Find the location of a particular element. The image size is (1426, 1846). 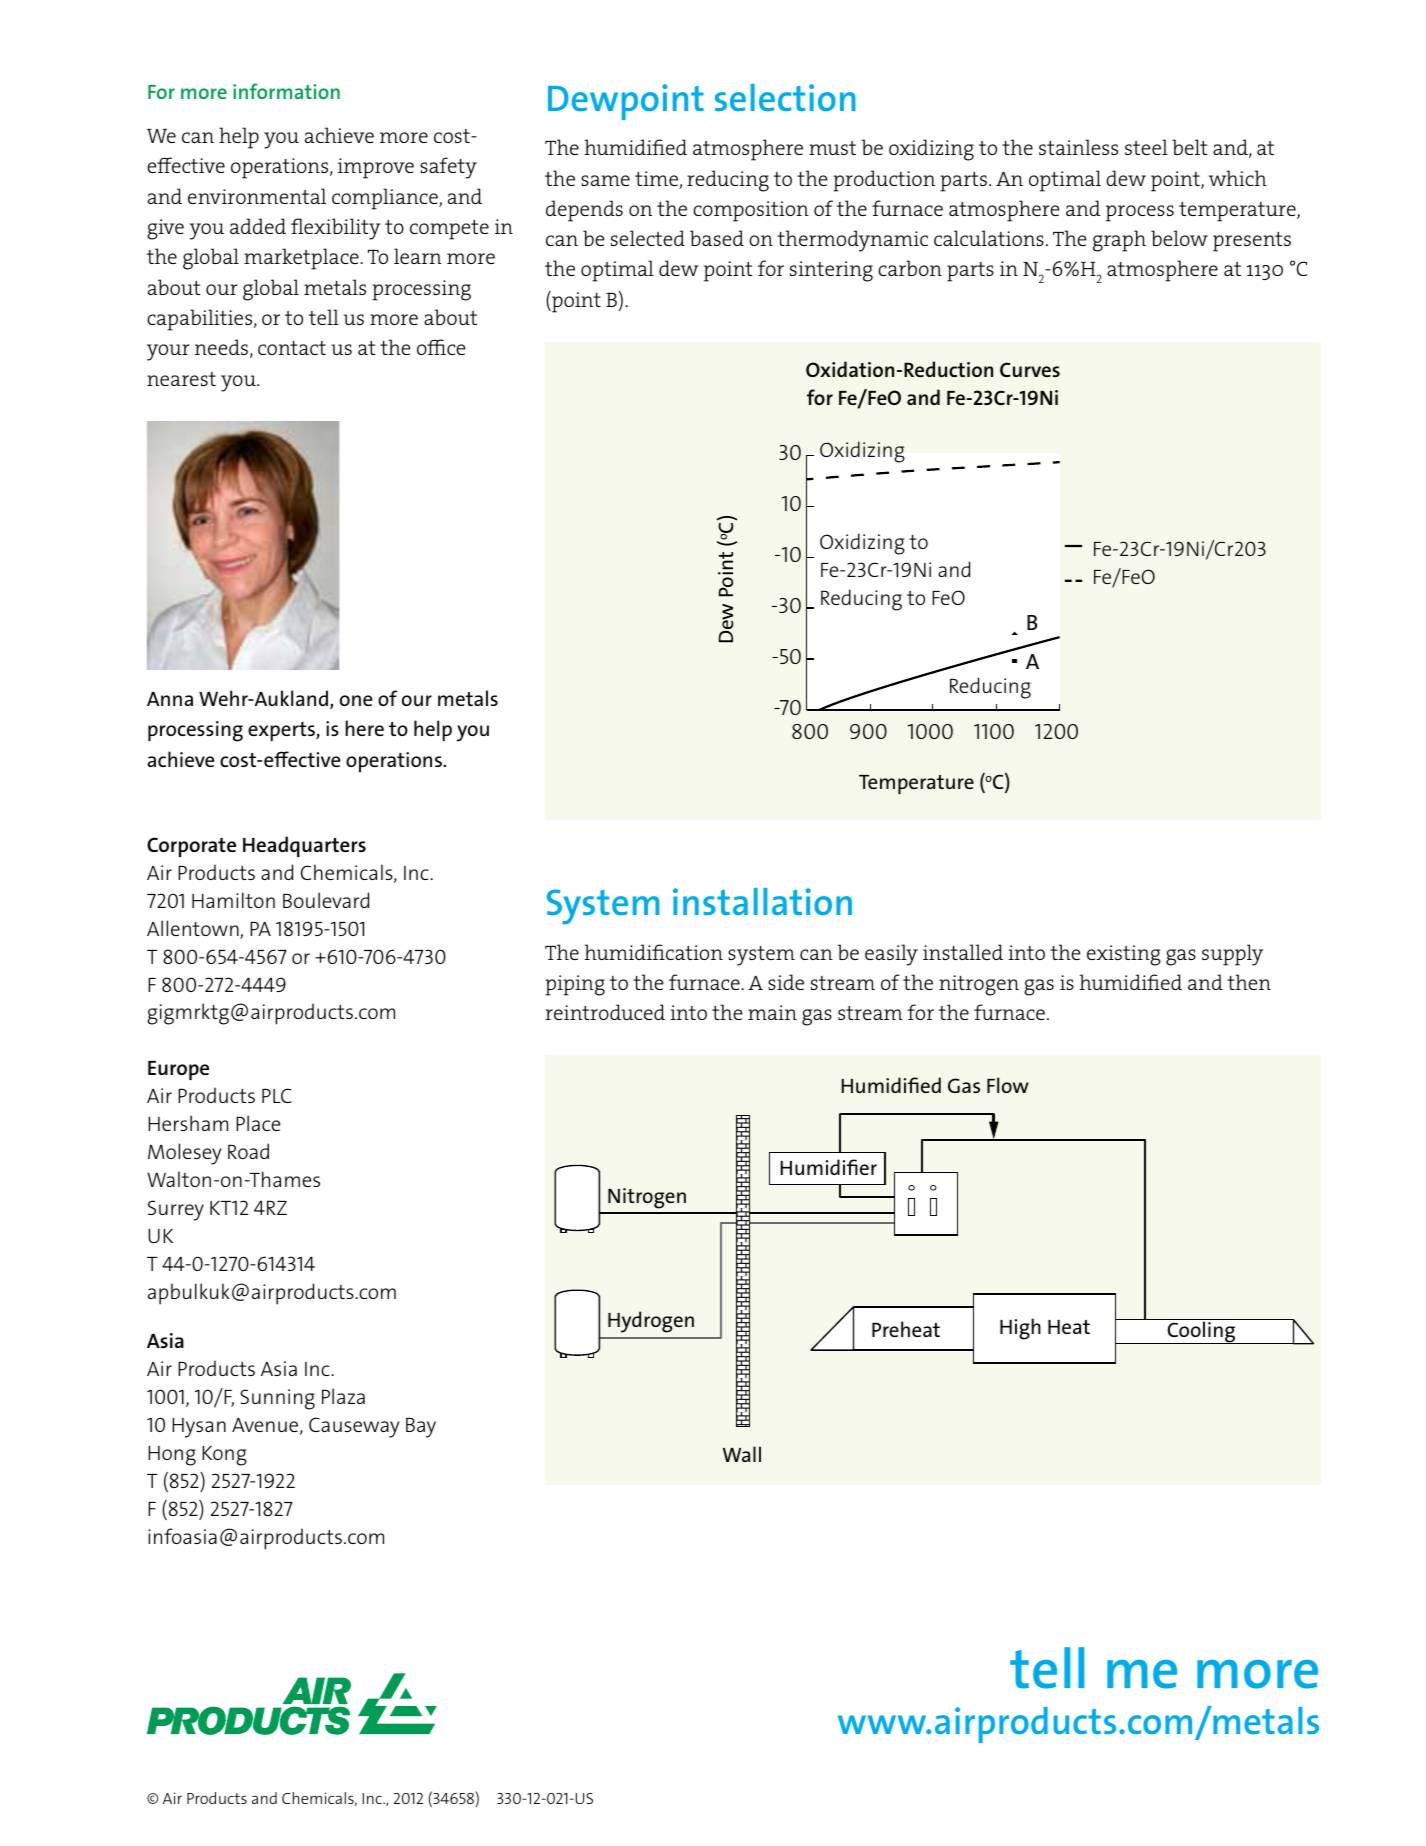

Cooling is located at coordinates (1201, 1332).
